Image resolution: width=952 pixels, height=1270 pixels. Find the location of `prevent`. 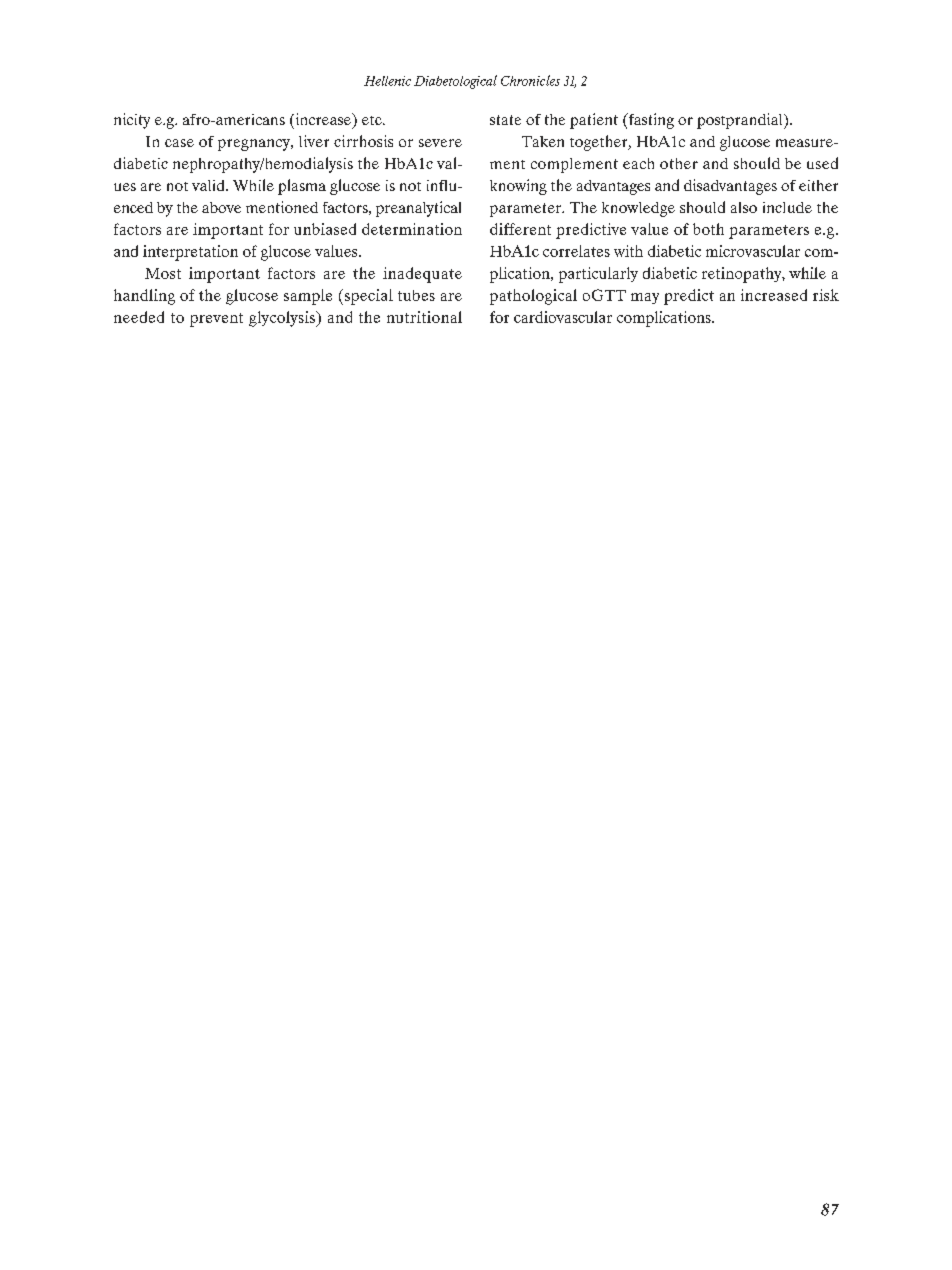

prevent is located at coordinates (216, 320).
